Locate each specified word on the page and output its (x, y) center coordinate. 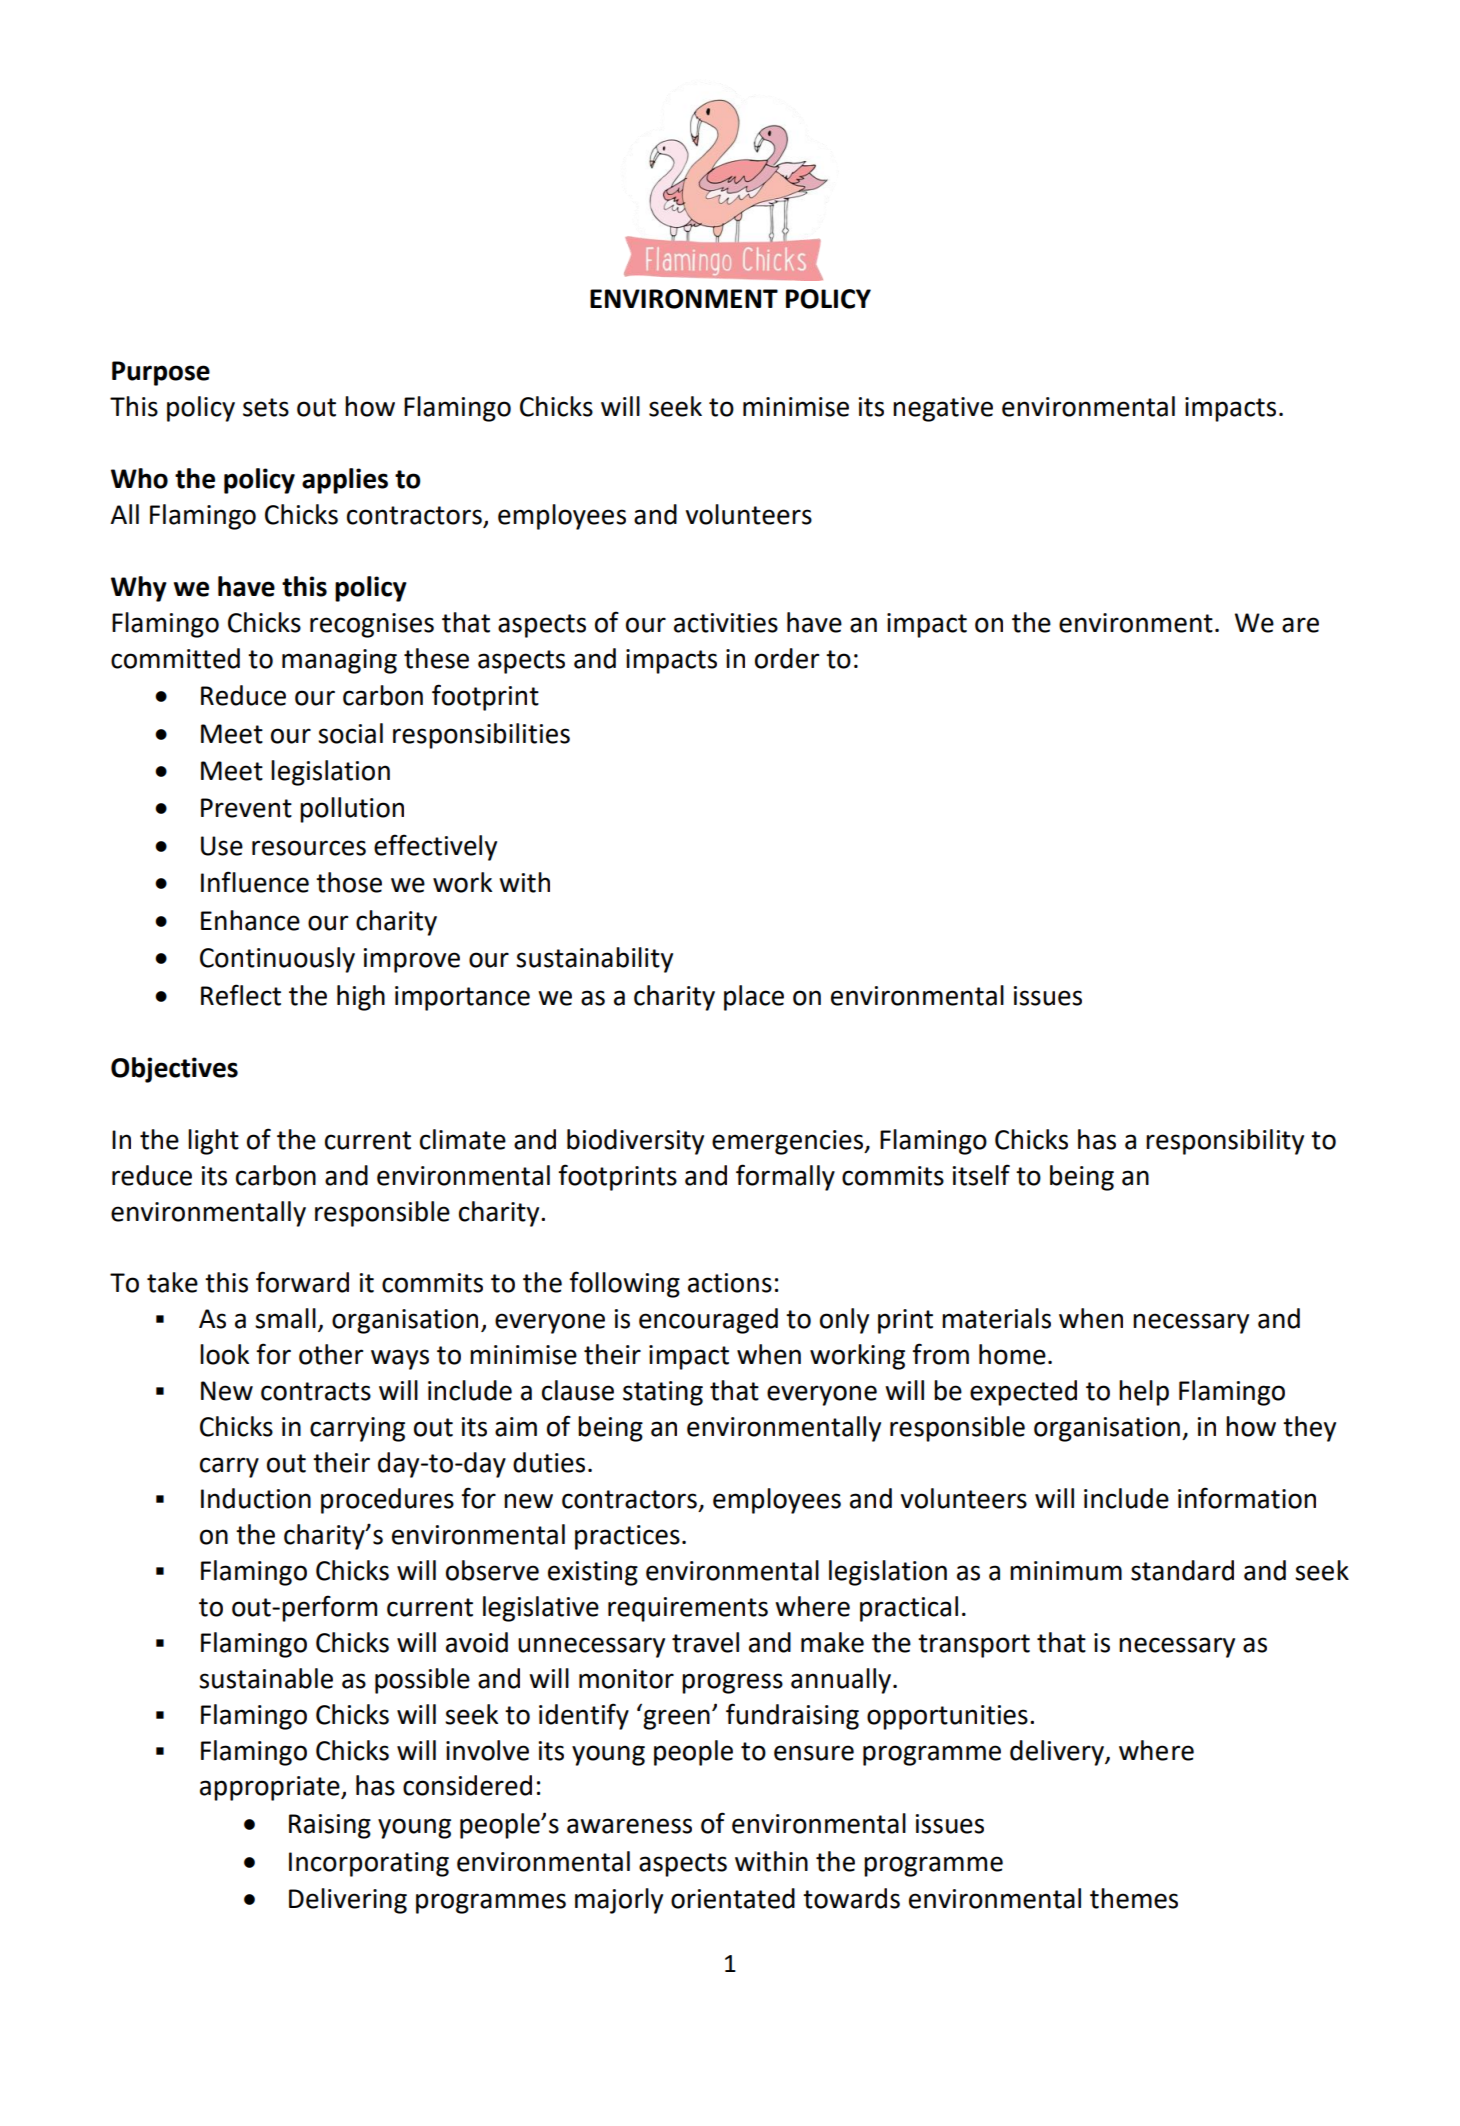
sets (266, 407)
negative (943, 409)
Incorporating (369, 1864)
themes (1134, 1898)
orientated (733, 1898)
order (787, 658)
